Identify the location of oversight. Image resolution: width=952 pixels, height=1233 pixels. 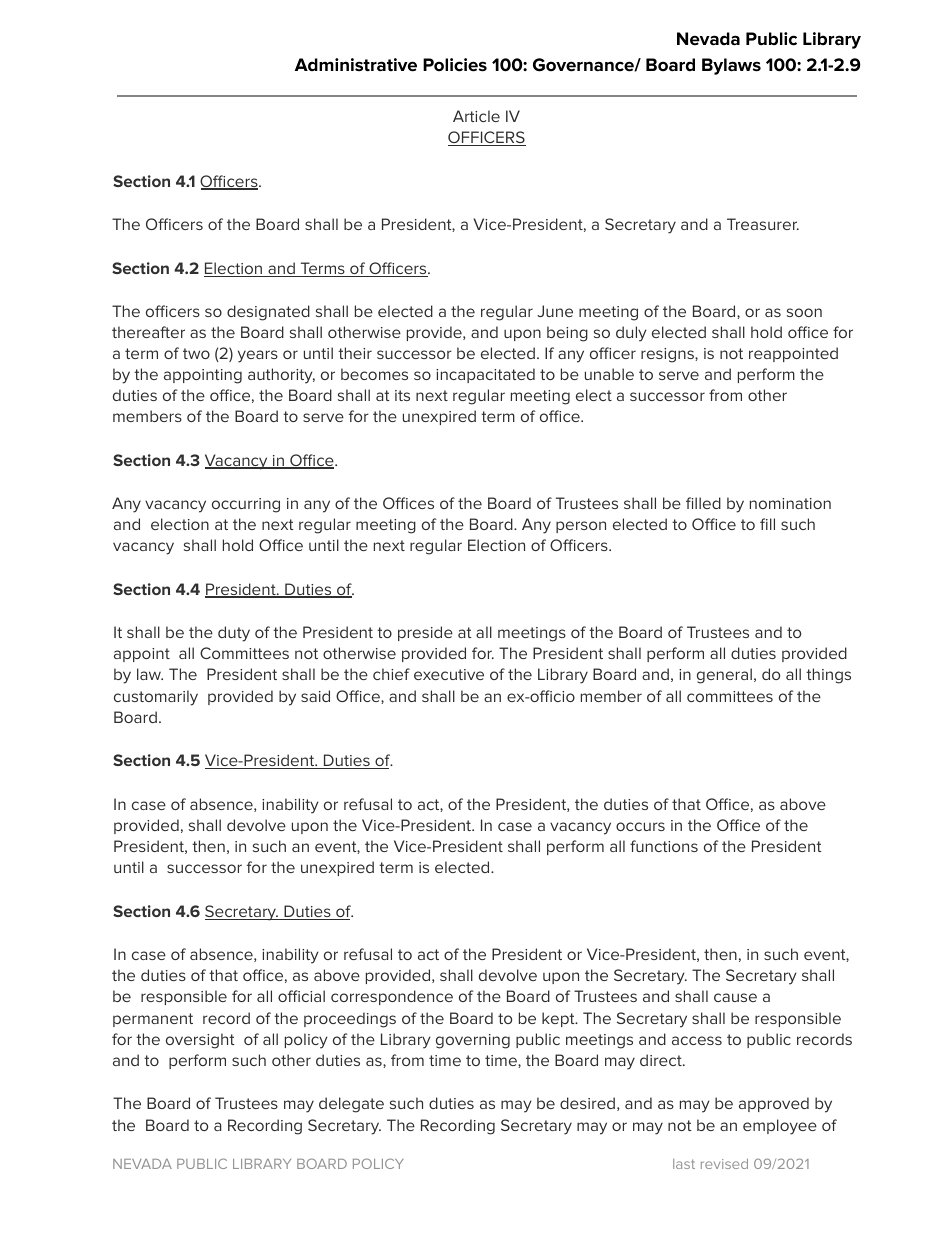
(200, 1041).
